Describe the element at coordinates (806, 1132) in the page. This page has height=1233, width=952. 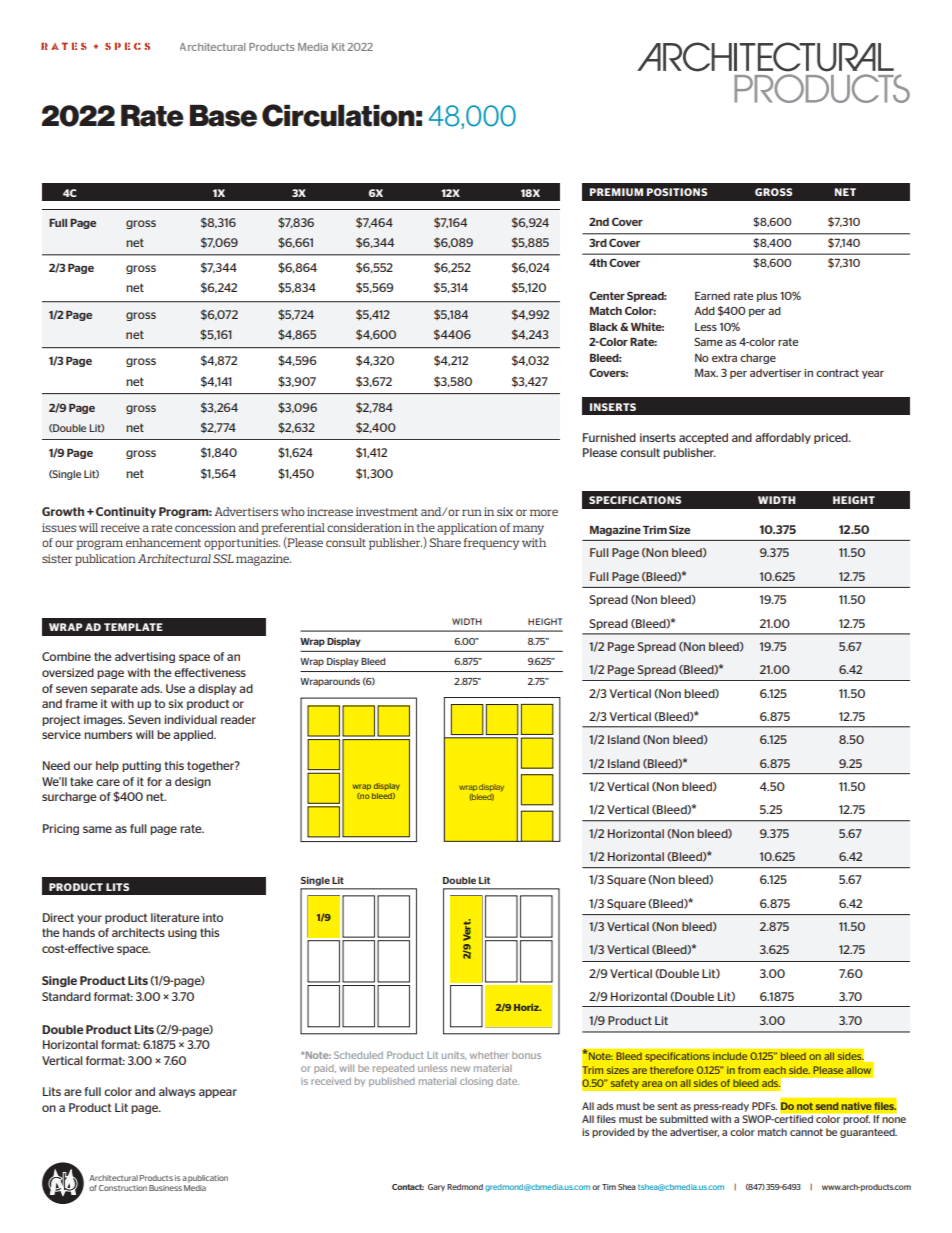
I see `cannot` at that location.
